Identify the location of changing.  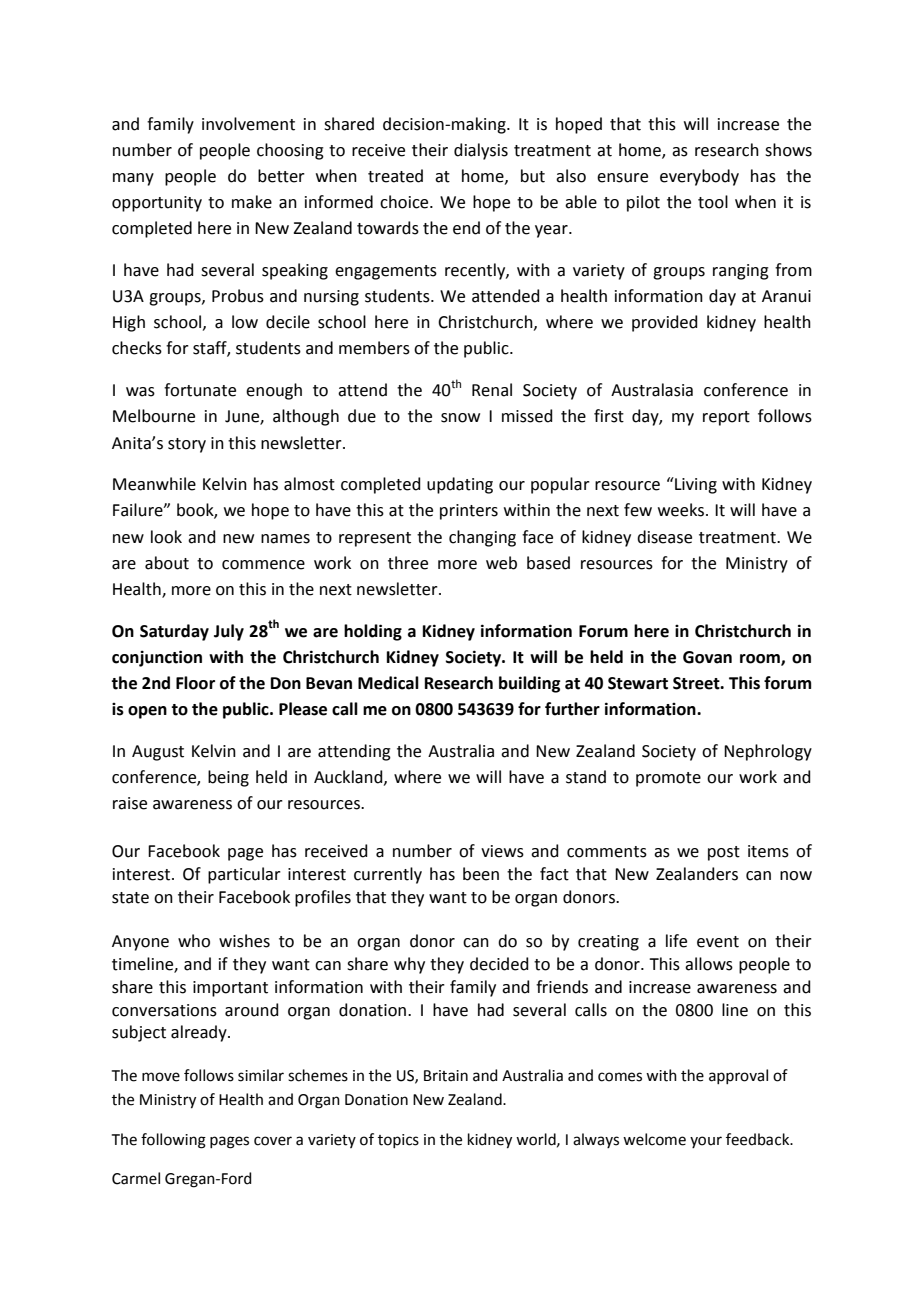
(482, 538).
